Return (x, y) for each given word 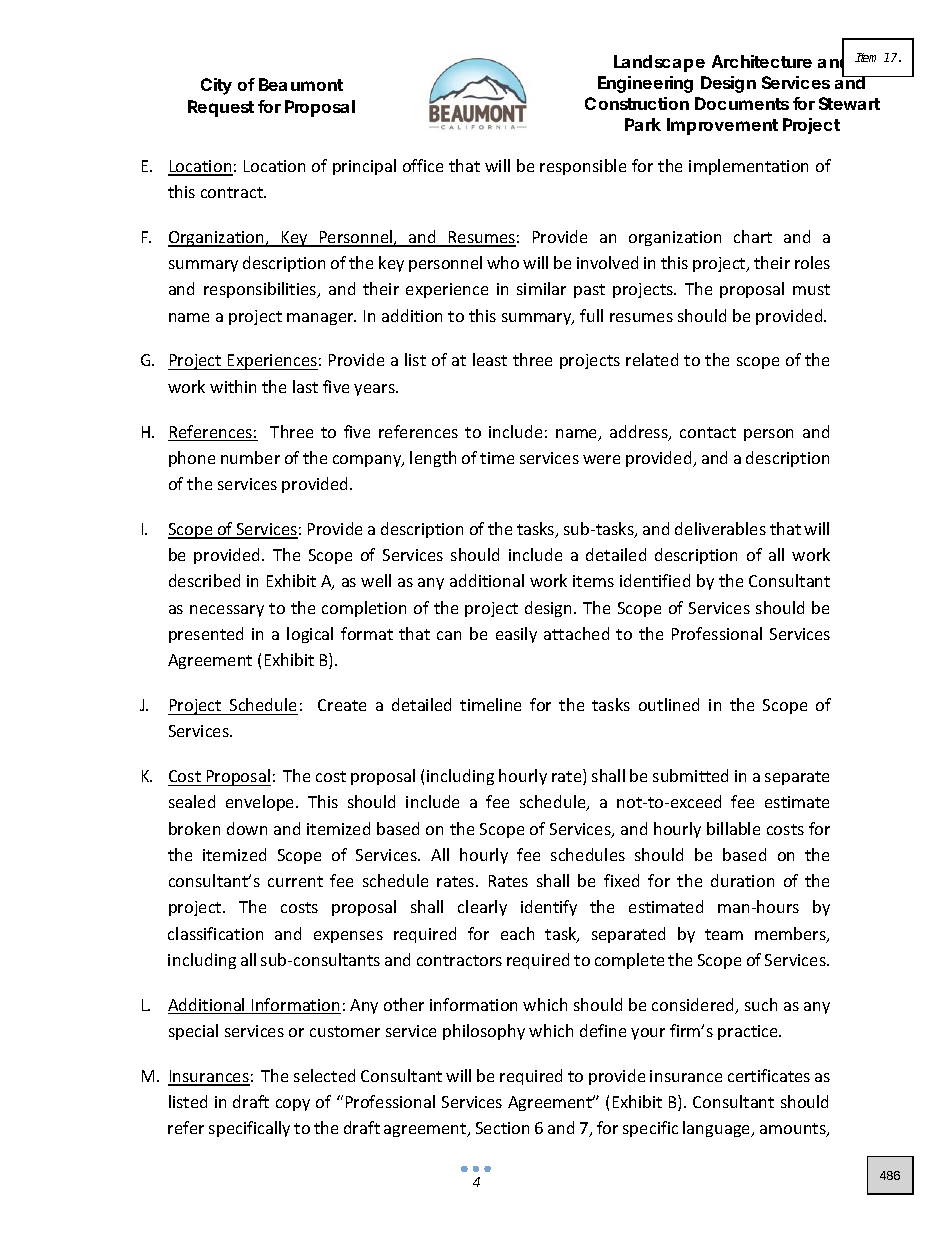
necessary (227, 611)
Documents (742, 103)
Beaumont (301, 84)
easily (516, 635)
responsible (583, 167)
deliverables (720, 528)
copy (293, 1105)
